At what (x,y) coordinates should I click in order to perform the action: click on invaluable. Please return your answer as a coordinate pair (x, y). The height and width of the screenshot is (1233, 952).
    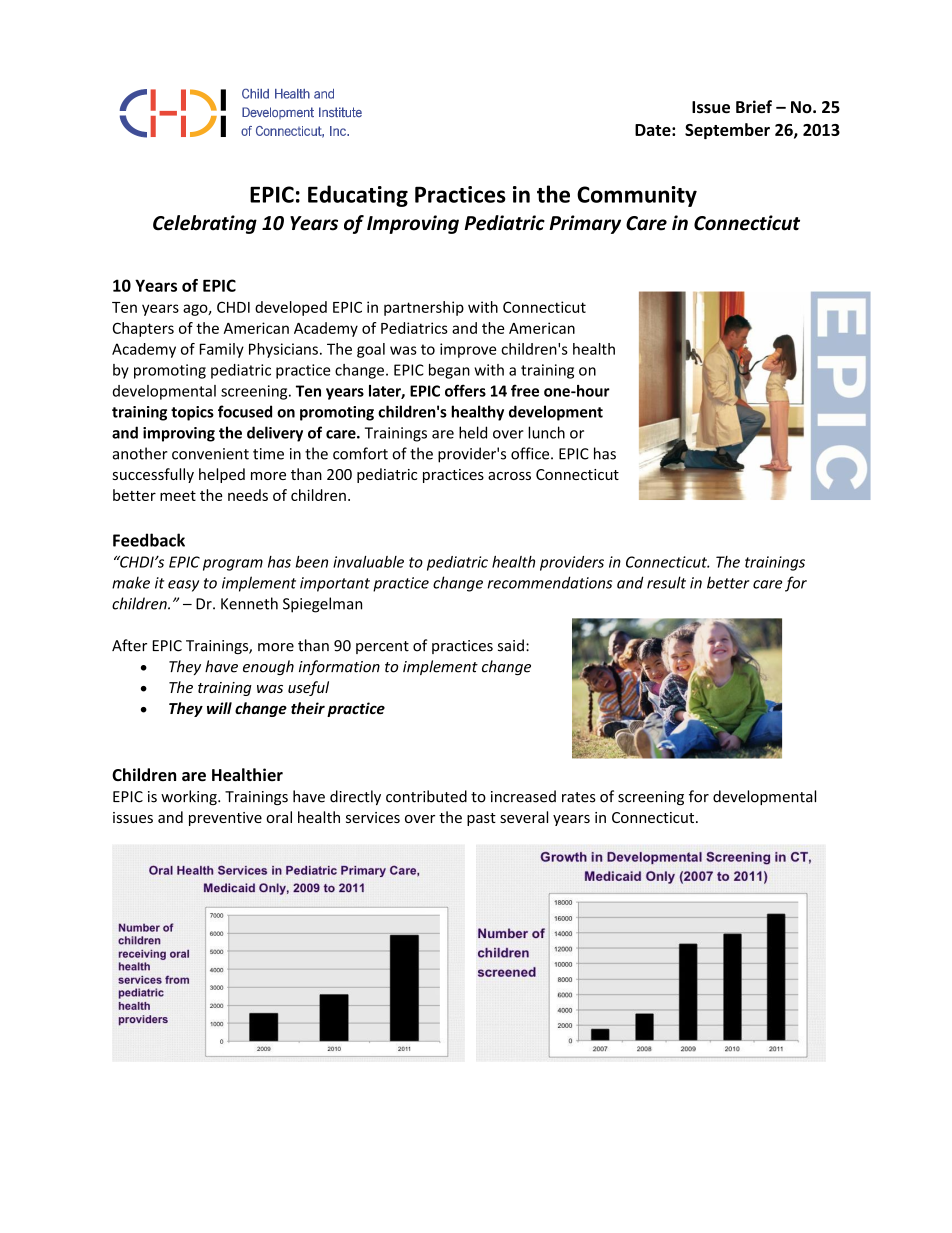
    Looking at the image, I should click on (368, 562).
